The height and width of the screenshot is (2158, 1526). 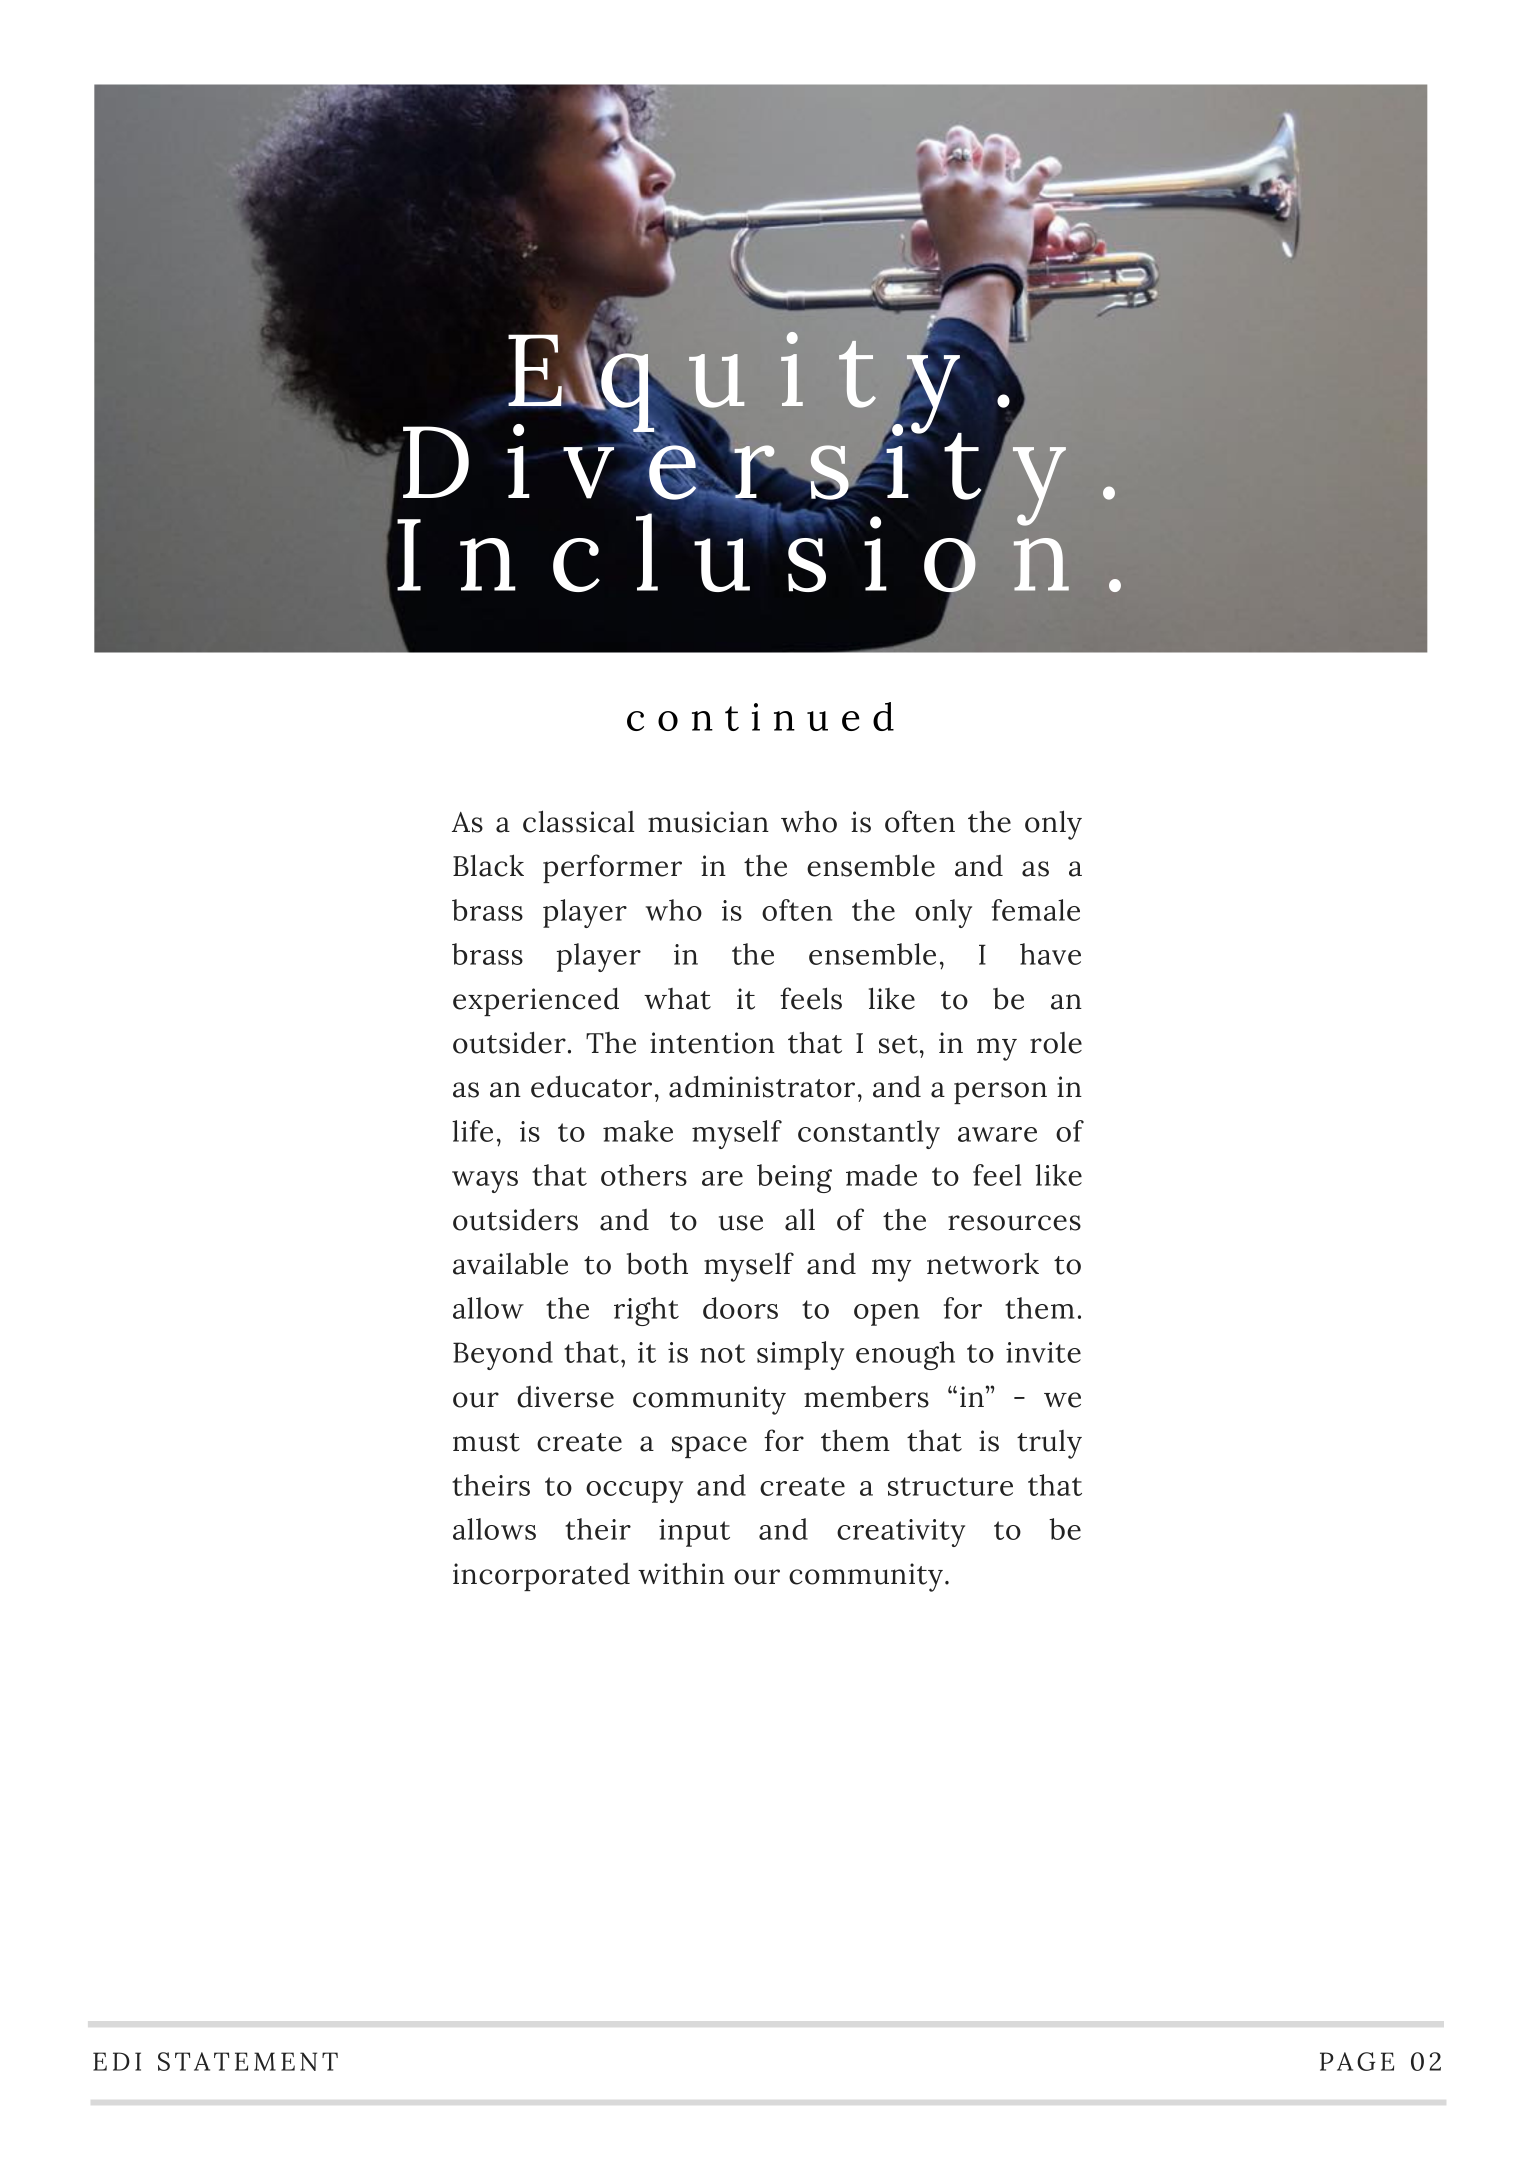 What do you see at coordinates (1036, 910) in the screenshot?
I see `female` at bounding box center [1036, 910].
